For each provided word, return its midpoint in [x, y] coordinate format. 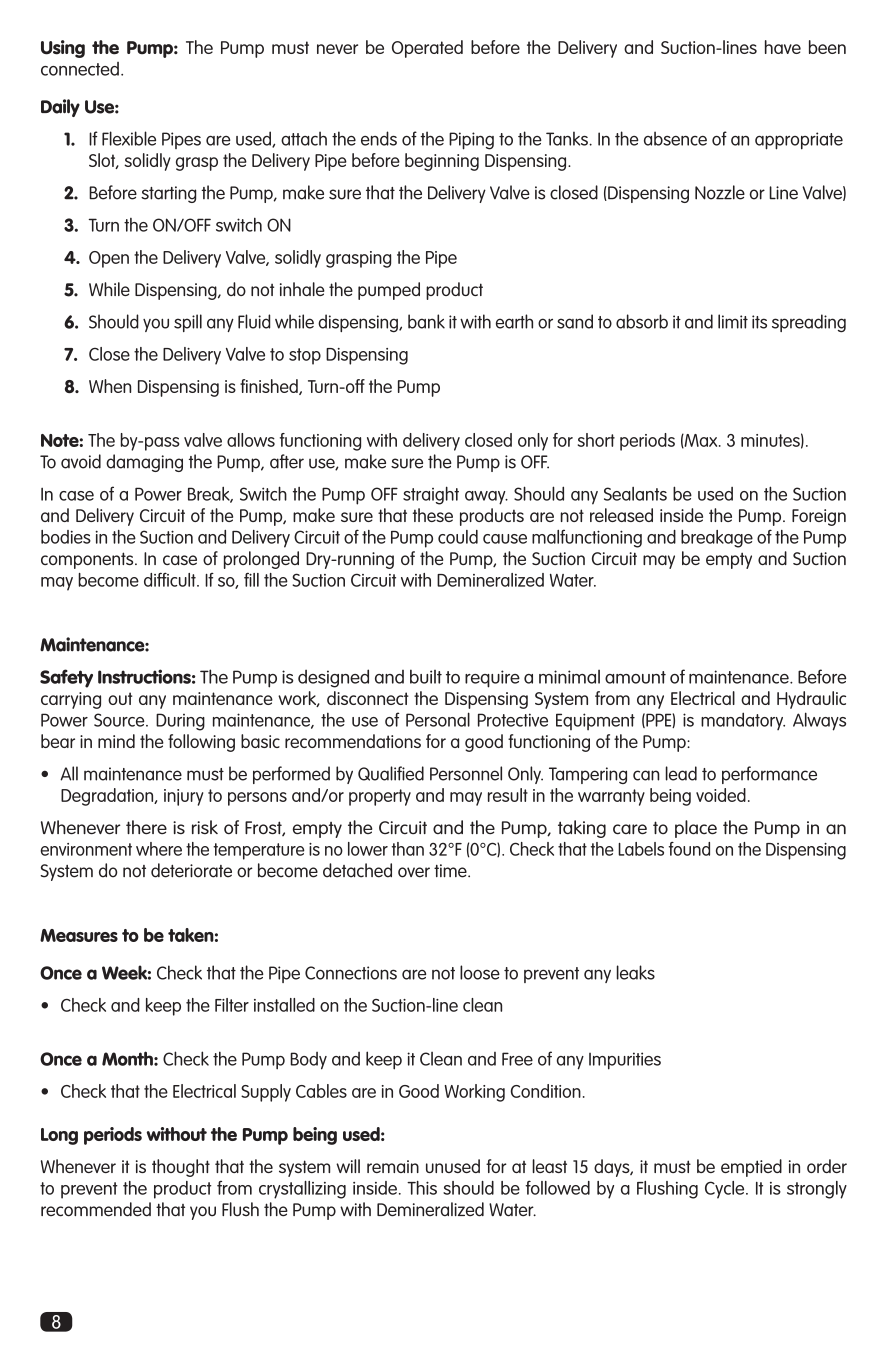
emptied [751, 1168]
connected [80, 69]
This [422, 1188]
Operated [427, 49]
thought [181, 1168]
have [783, 47]
